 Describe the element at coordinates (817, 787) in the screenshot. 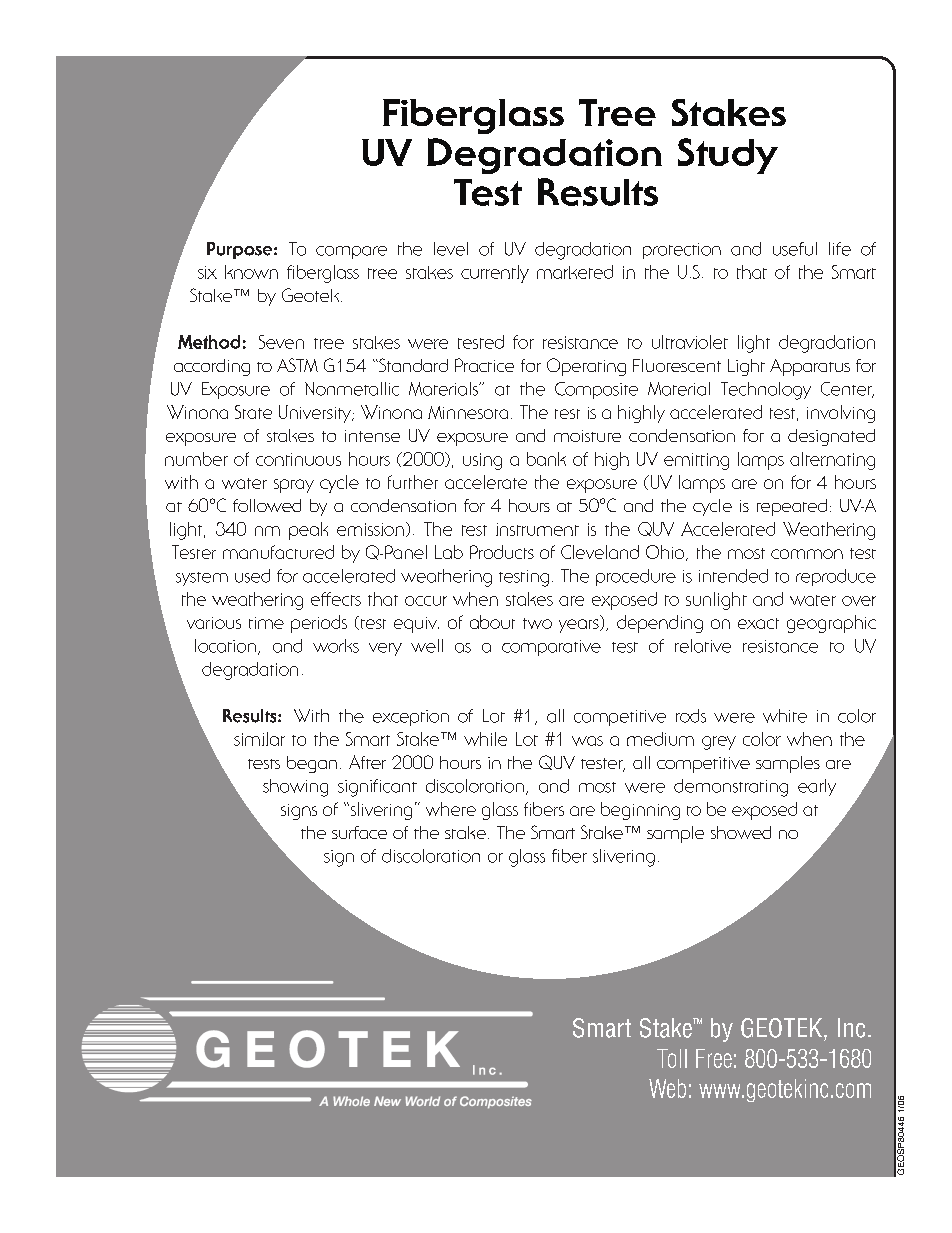

I see `early` at that location.
